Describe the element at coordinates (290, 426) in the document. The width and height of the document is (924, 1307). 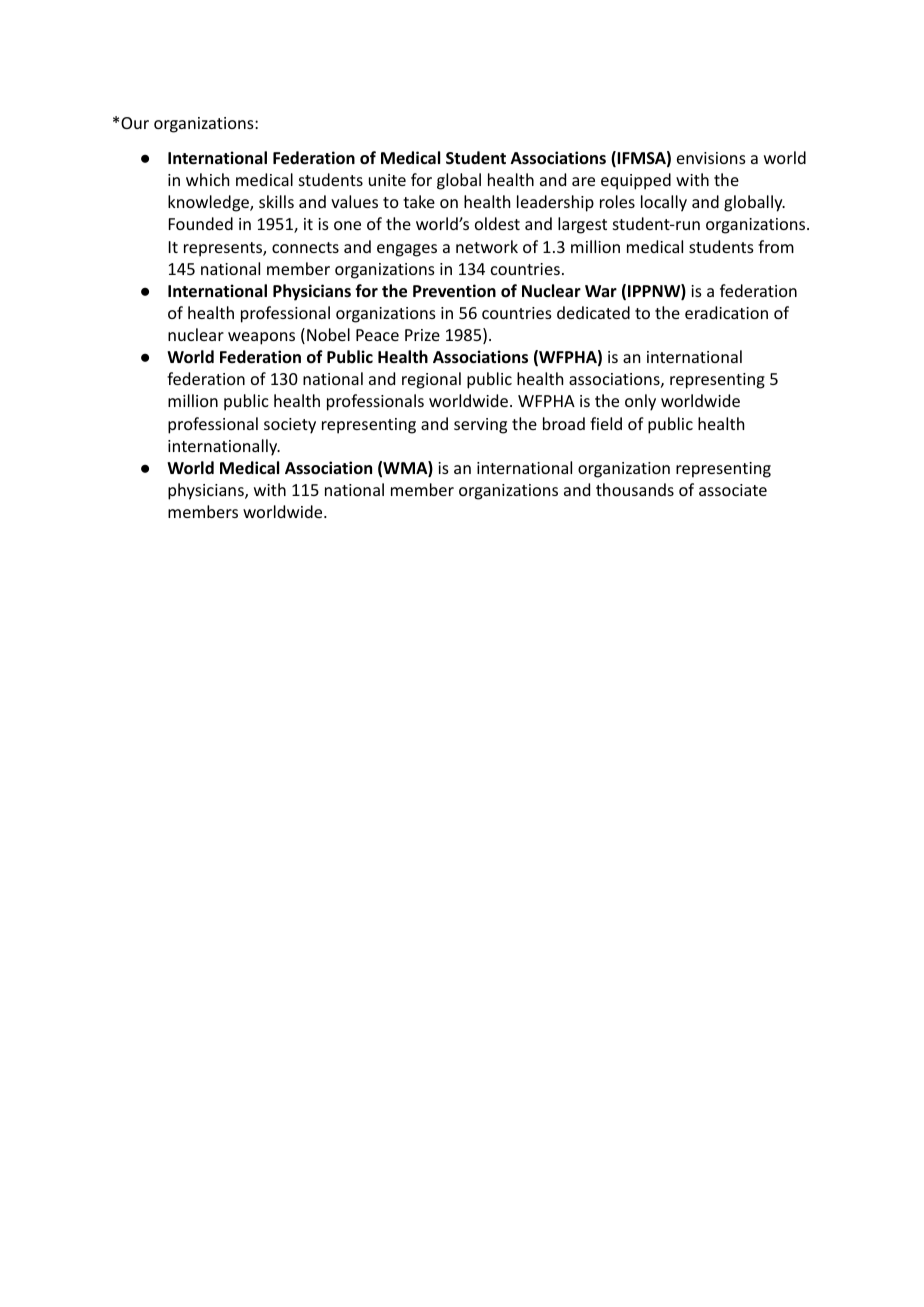
I see `society` at that location.
